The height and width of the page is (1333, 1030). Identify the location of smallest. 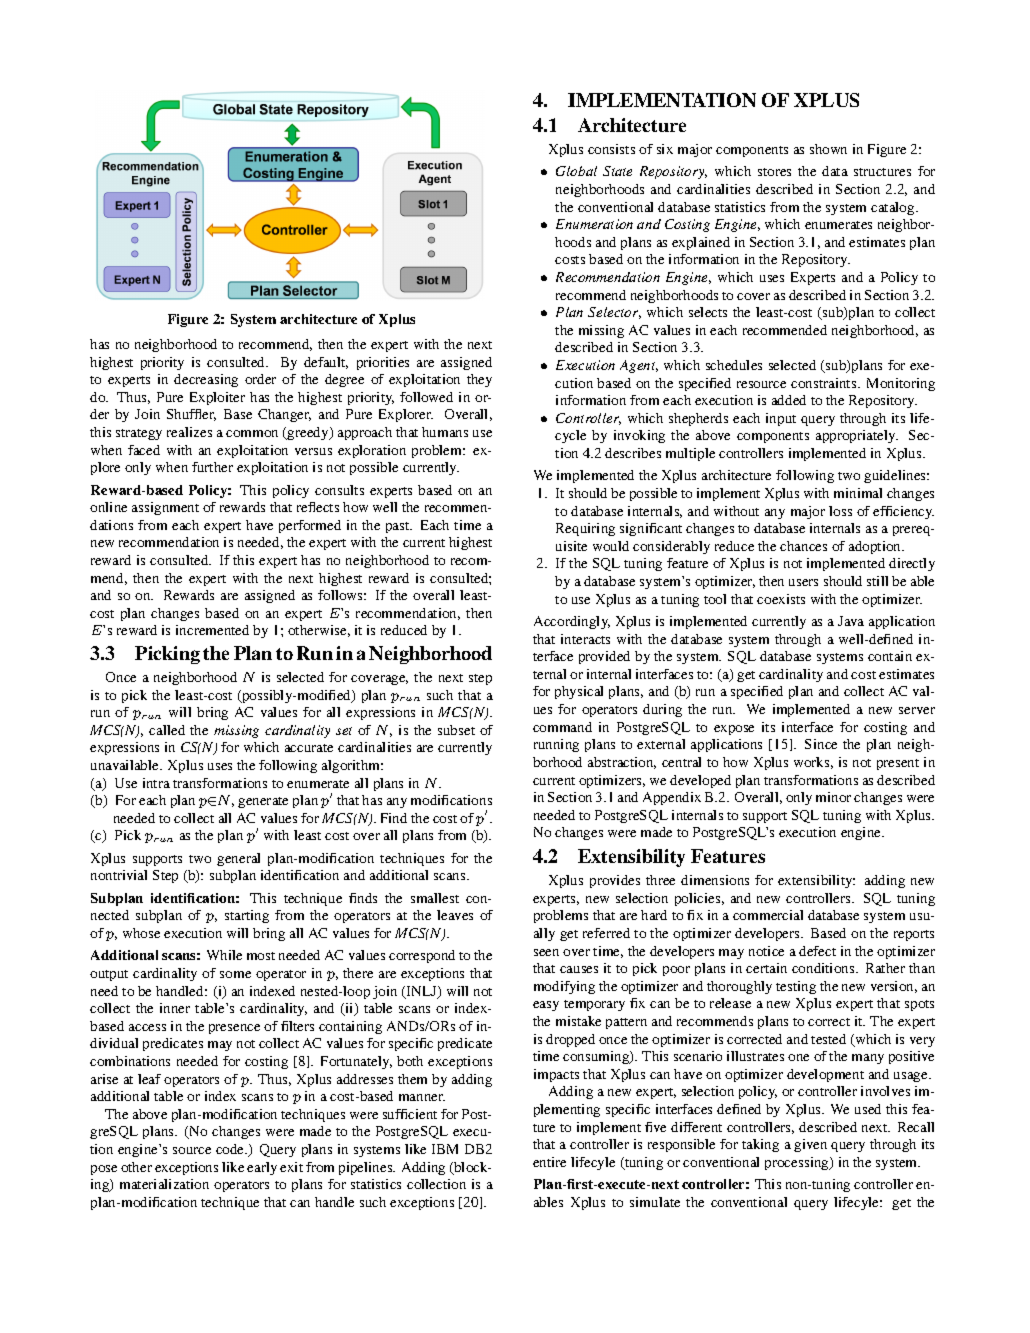
(435, 898).
